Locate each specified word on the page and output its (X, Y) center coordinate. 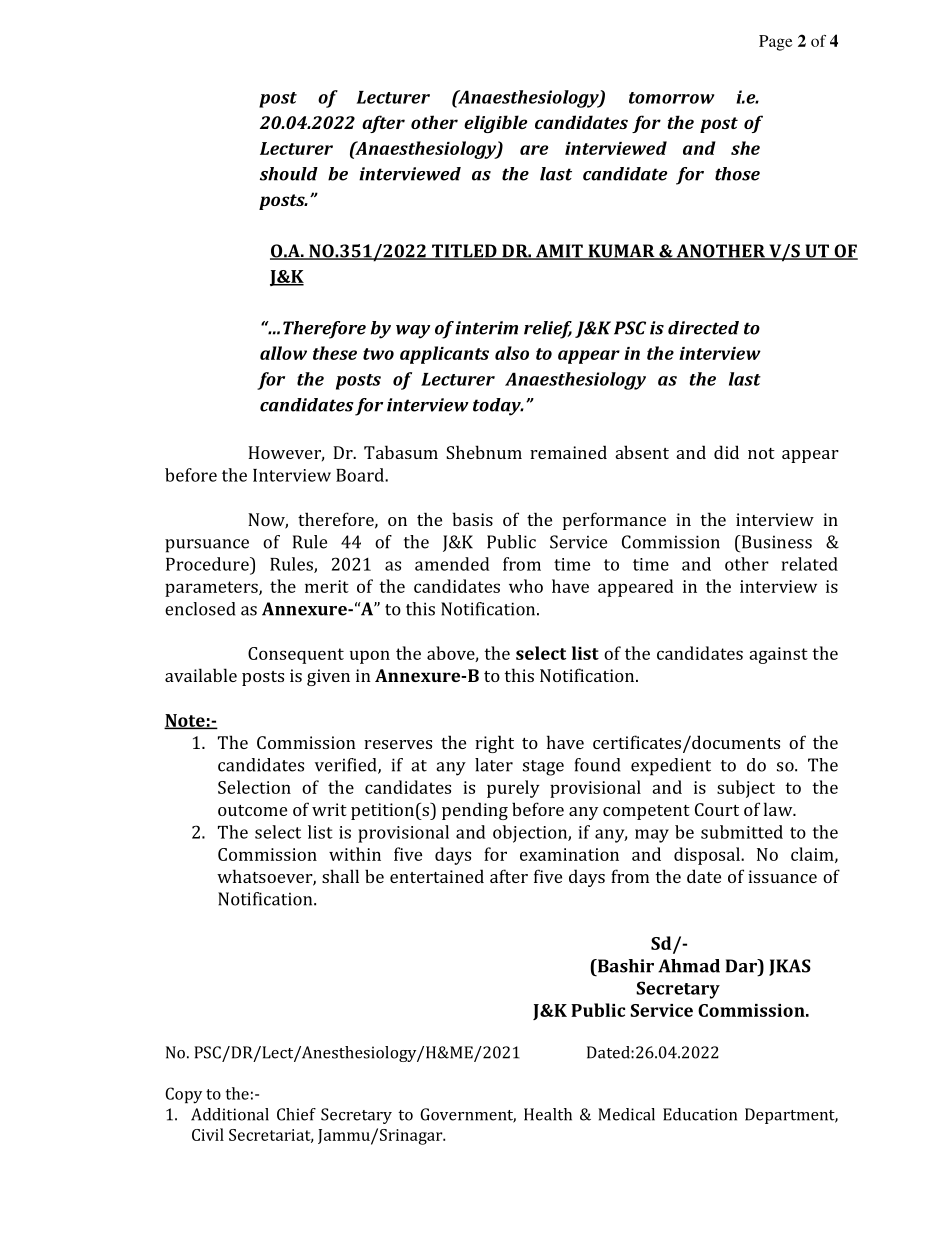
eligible (495, 124)
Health (548, 1114)
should (289, 174)
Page (775, 43)
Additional (230, 1114)
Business (775, 542)
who (526, 586)
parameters (212, 589)
